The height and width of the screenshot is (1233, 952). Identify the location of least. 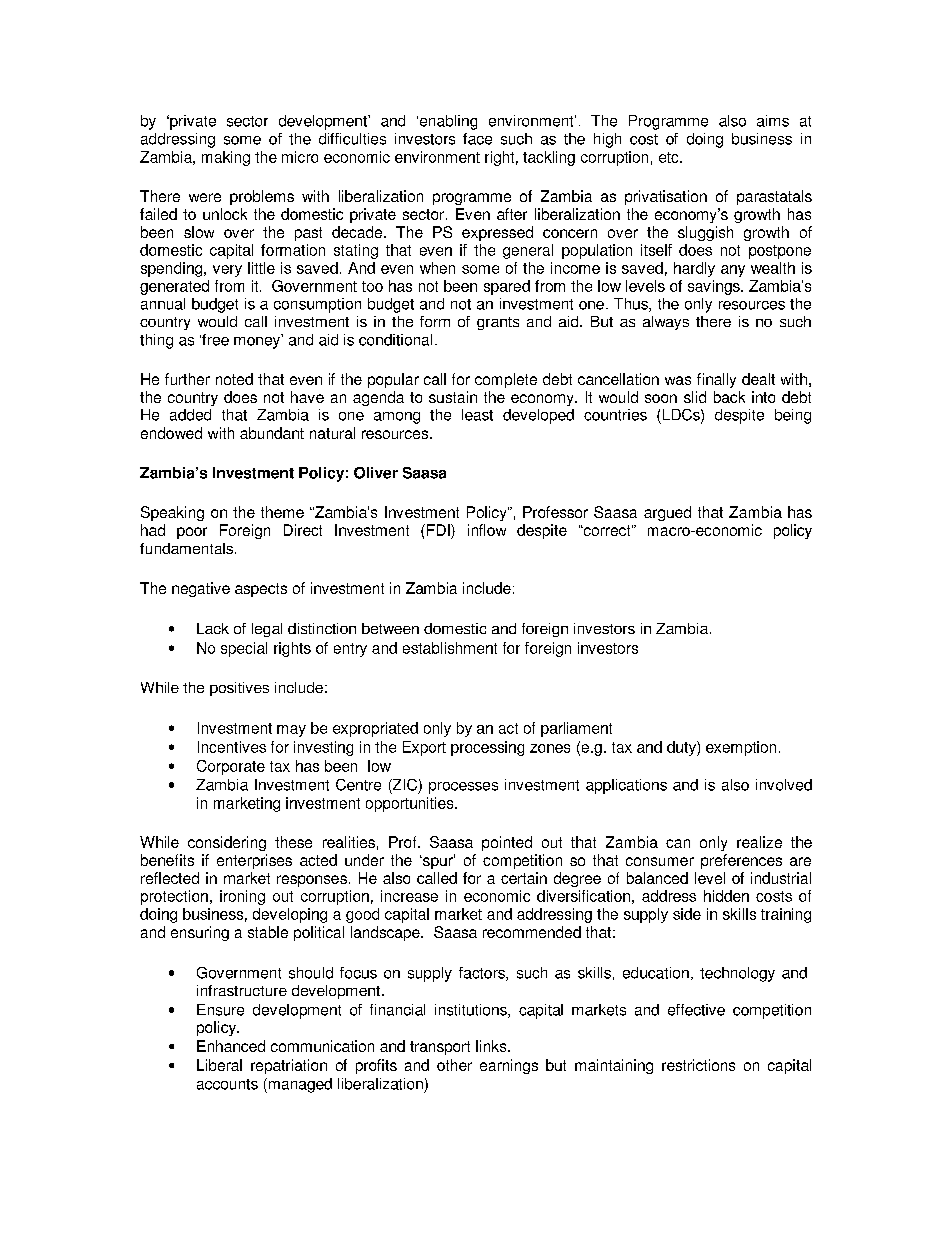
(477, 415).
